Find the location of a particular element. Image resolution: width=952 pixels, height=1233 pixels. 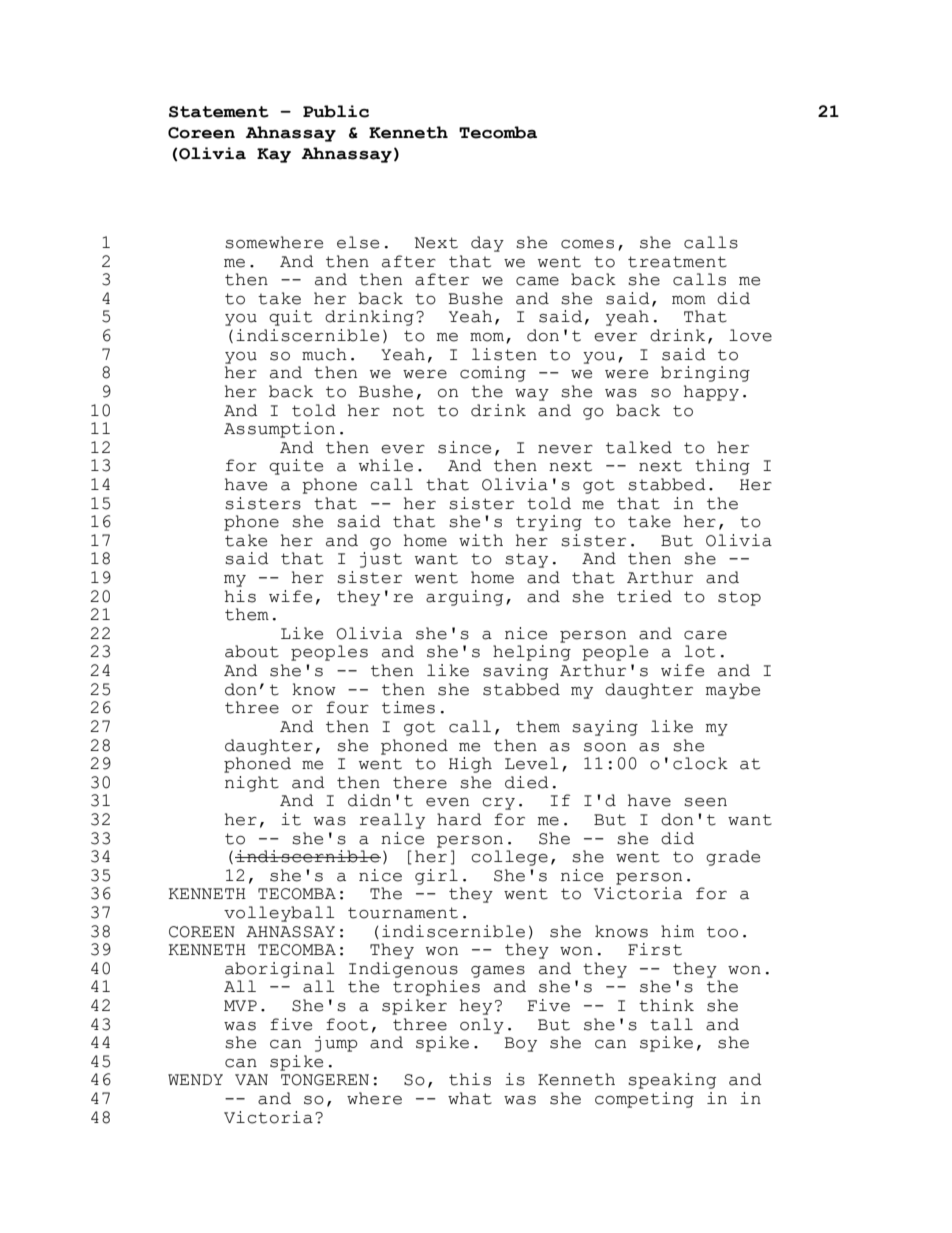

Kay is located at coordinates (274, 155).
